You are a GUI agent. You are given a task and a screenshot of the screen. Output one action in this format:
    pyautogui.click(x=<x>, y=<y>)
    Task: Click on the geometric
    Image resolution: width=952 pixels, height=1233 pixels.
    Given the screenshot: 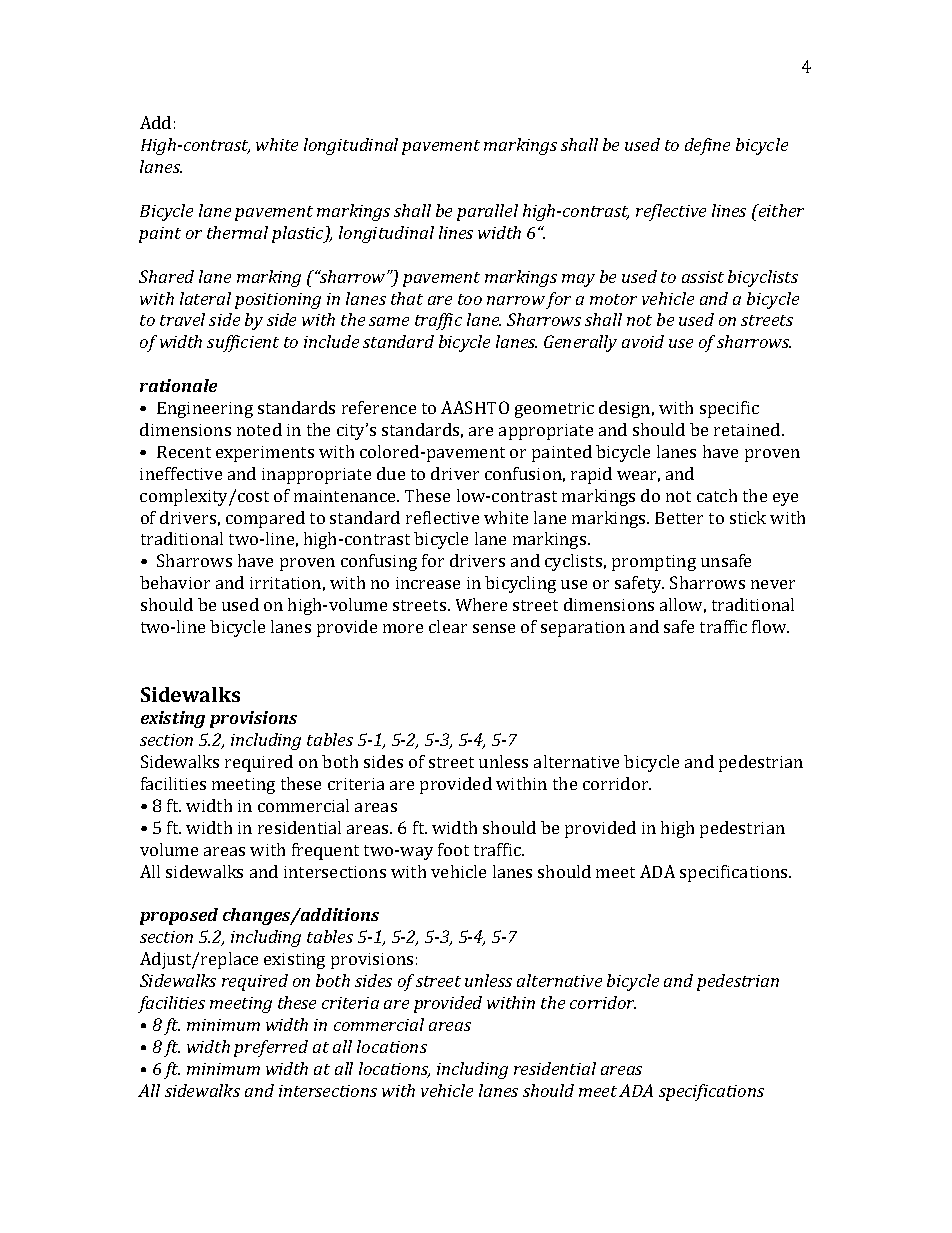 What is the action you would take?
    pyautogui.click(x=554, y=410)
